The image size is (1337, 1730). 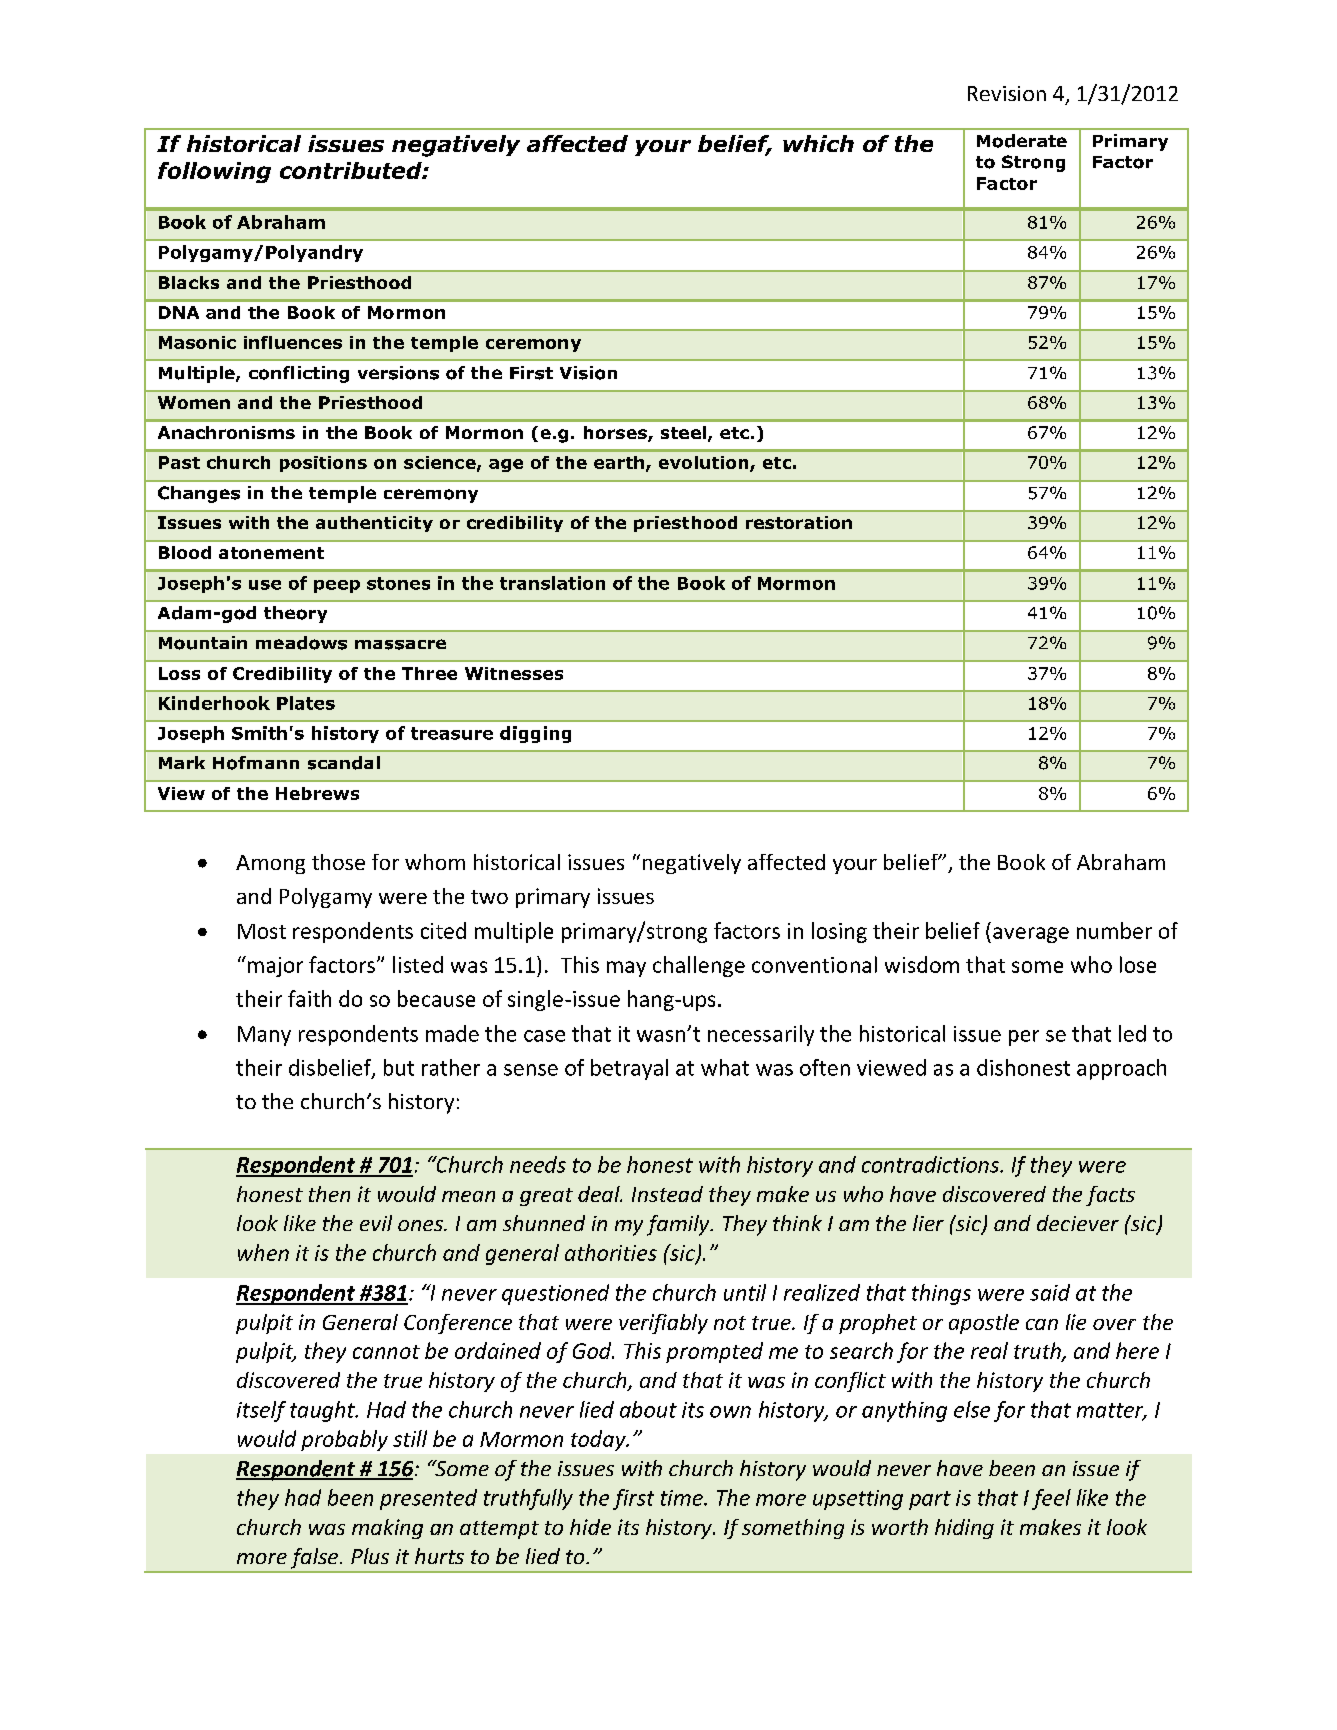 What do you see at coordinates (214, 172) in the screenshot?
I see `following` at bounding box center [214, 172].
